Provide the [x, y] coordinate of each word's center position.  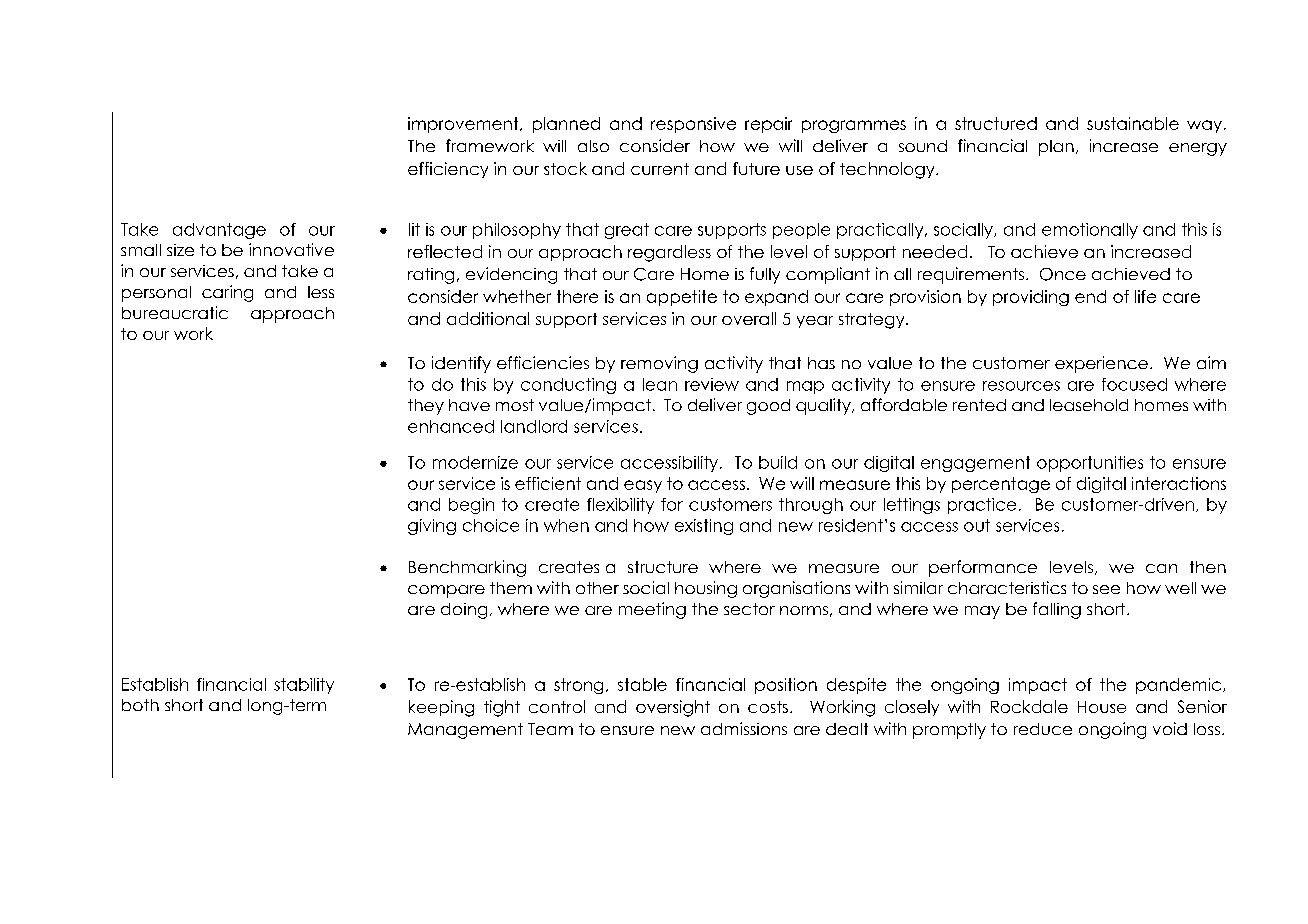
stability [304, 686]
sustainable [1133, 123]
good [768, 407]
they [426, 407]
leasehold [1089, 405]
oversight [673, 708]
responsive [693, 125]
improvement [464, 125]
